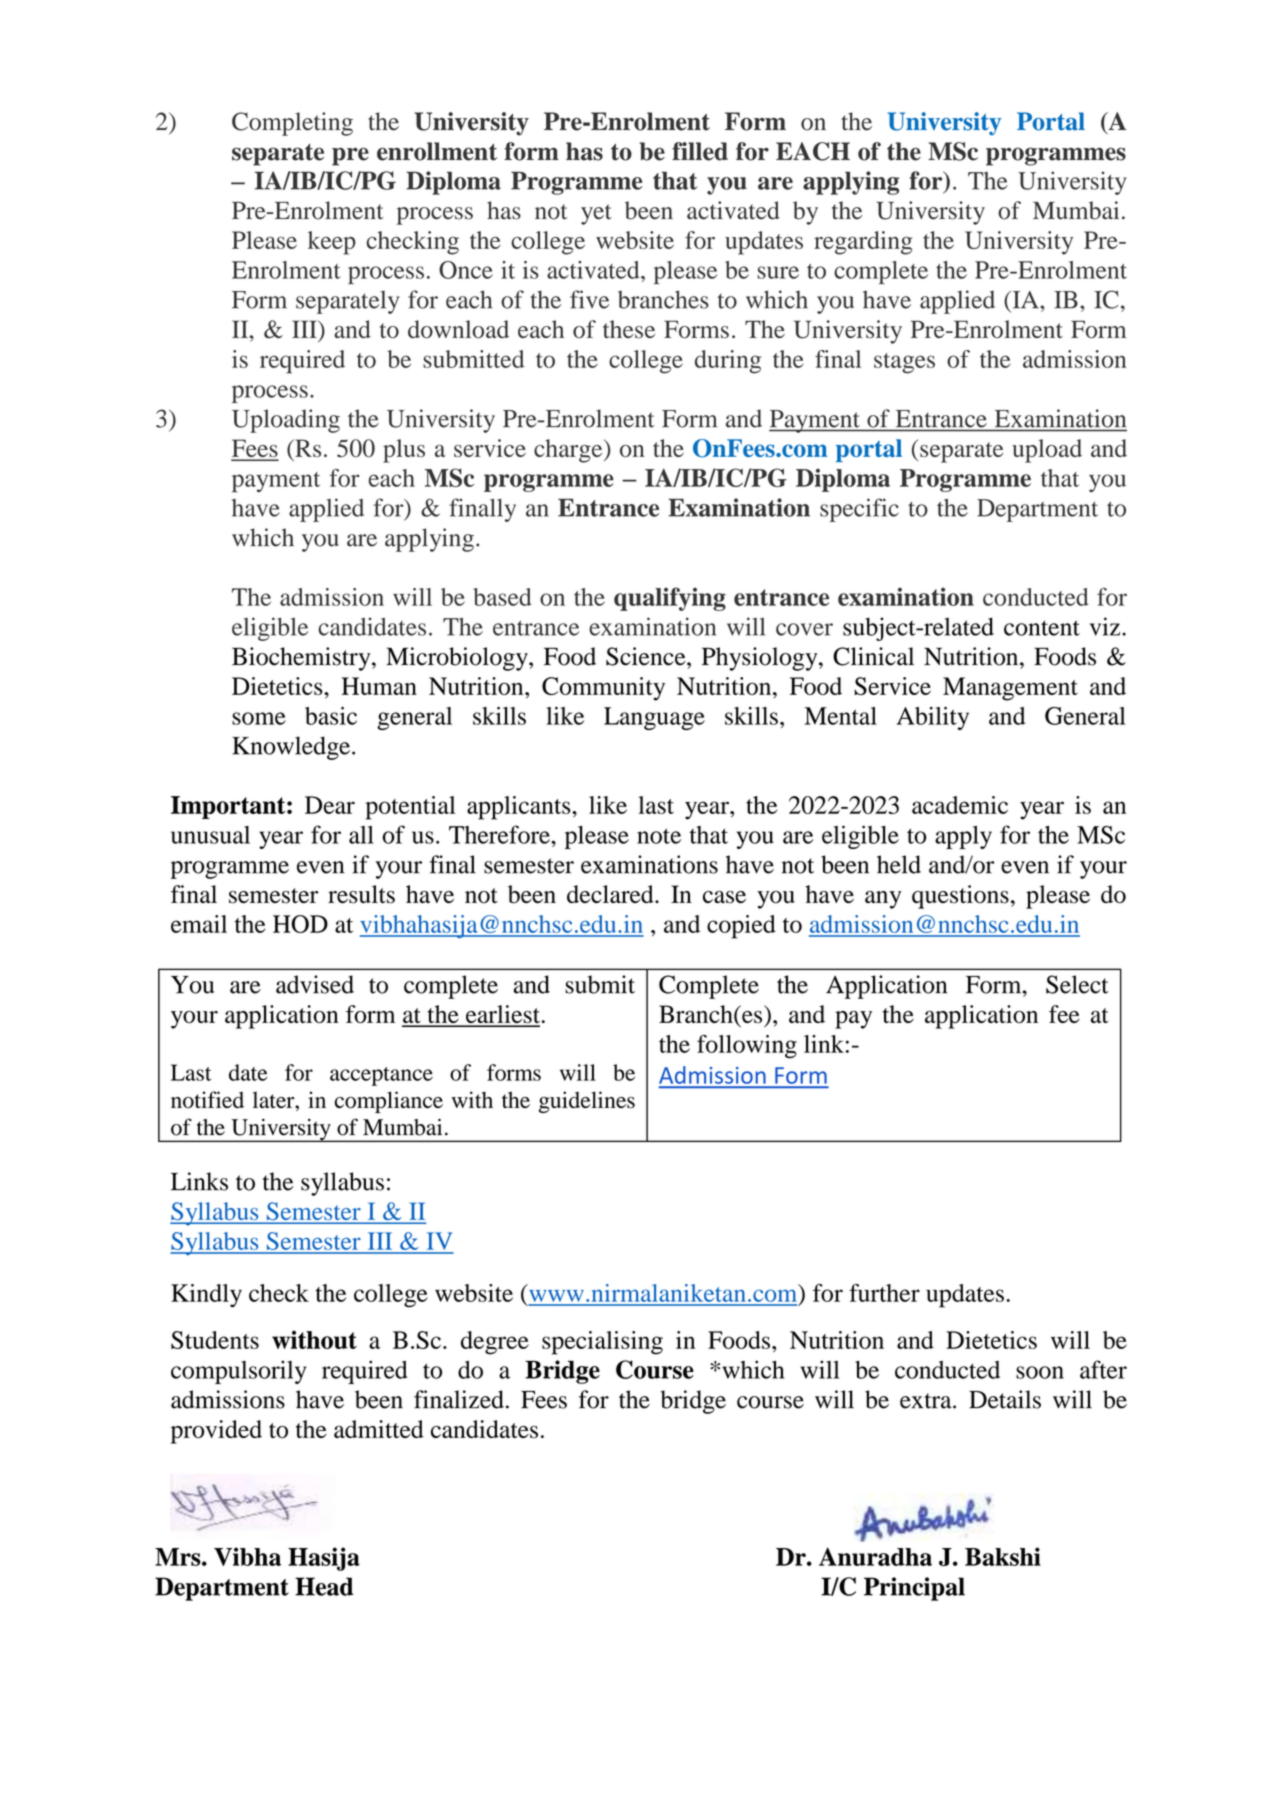 This screenshot has height=1814, width=1282. I want to click on plus, so click(404, 451).
